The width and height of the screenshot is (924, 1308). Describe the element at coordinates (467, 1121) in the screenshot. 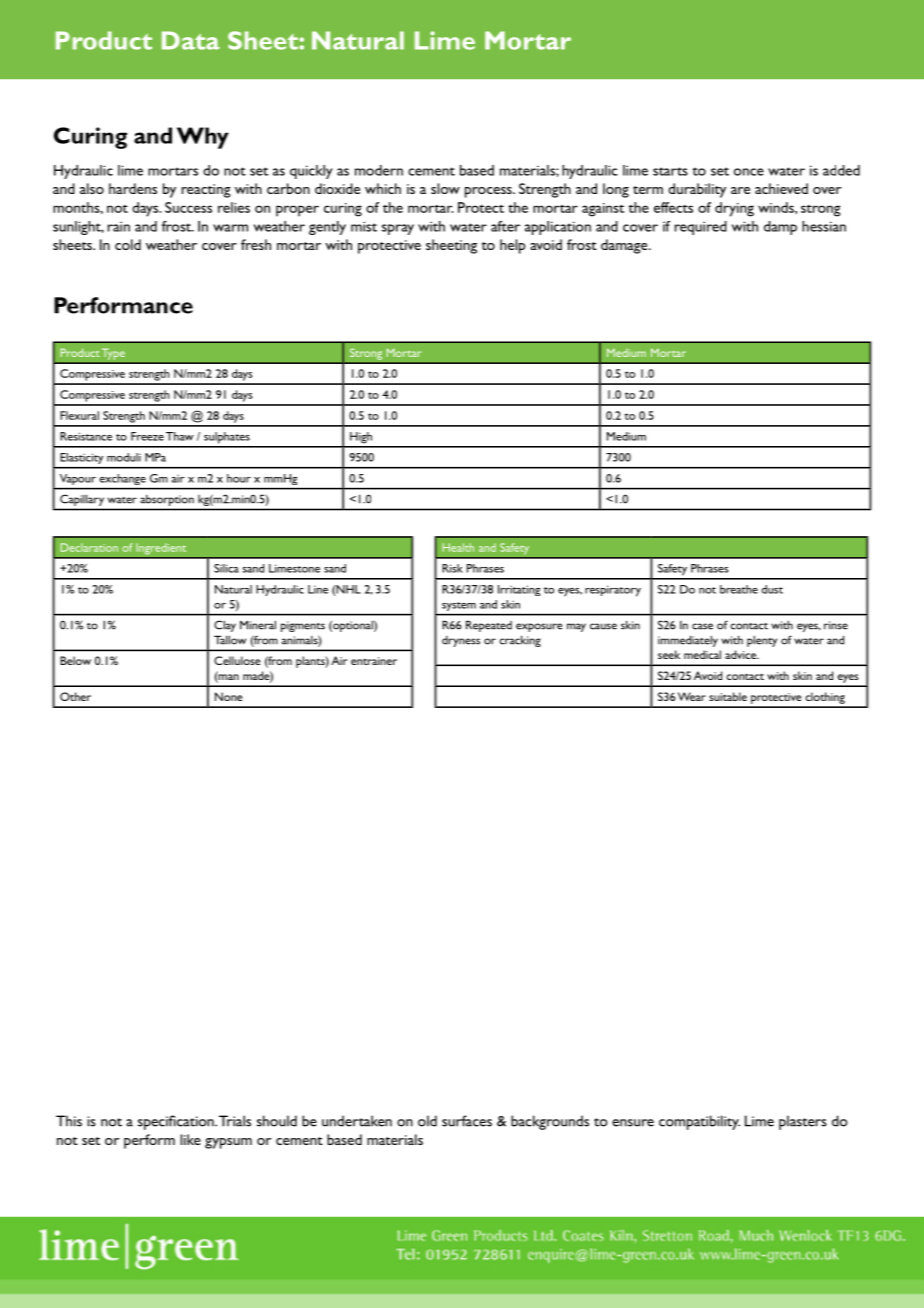

I see `surfaces` at that location.
